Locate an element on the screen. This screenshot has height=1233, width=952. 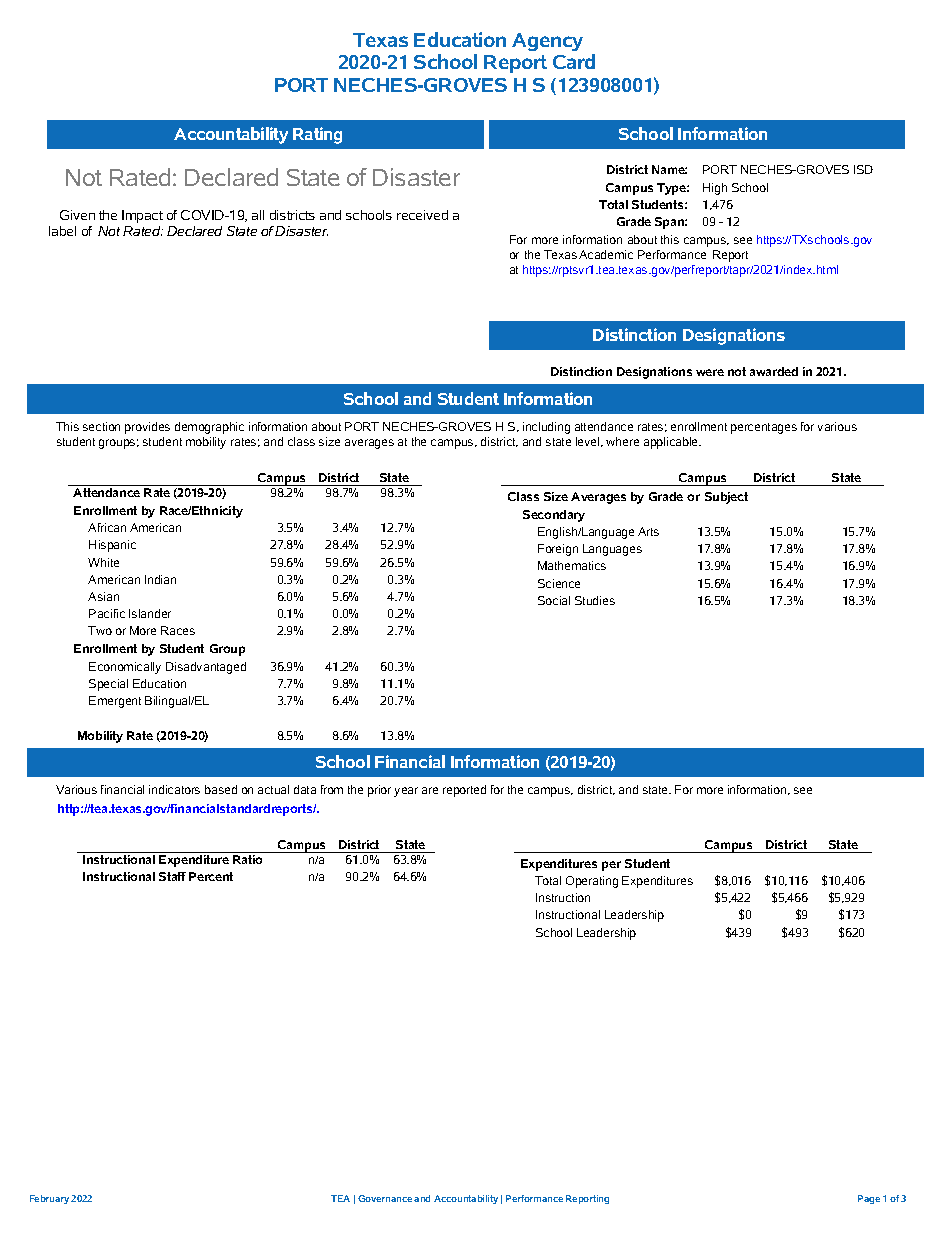
Agency is located at coordinates (547, 42).
